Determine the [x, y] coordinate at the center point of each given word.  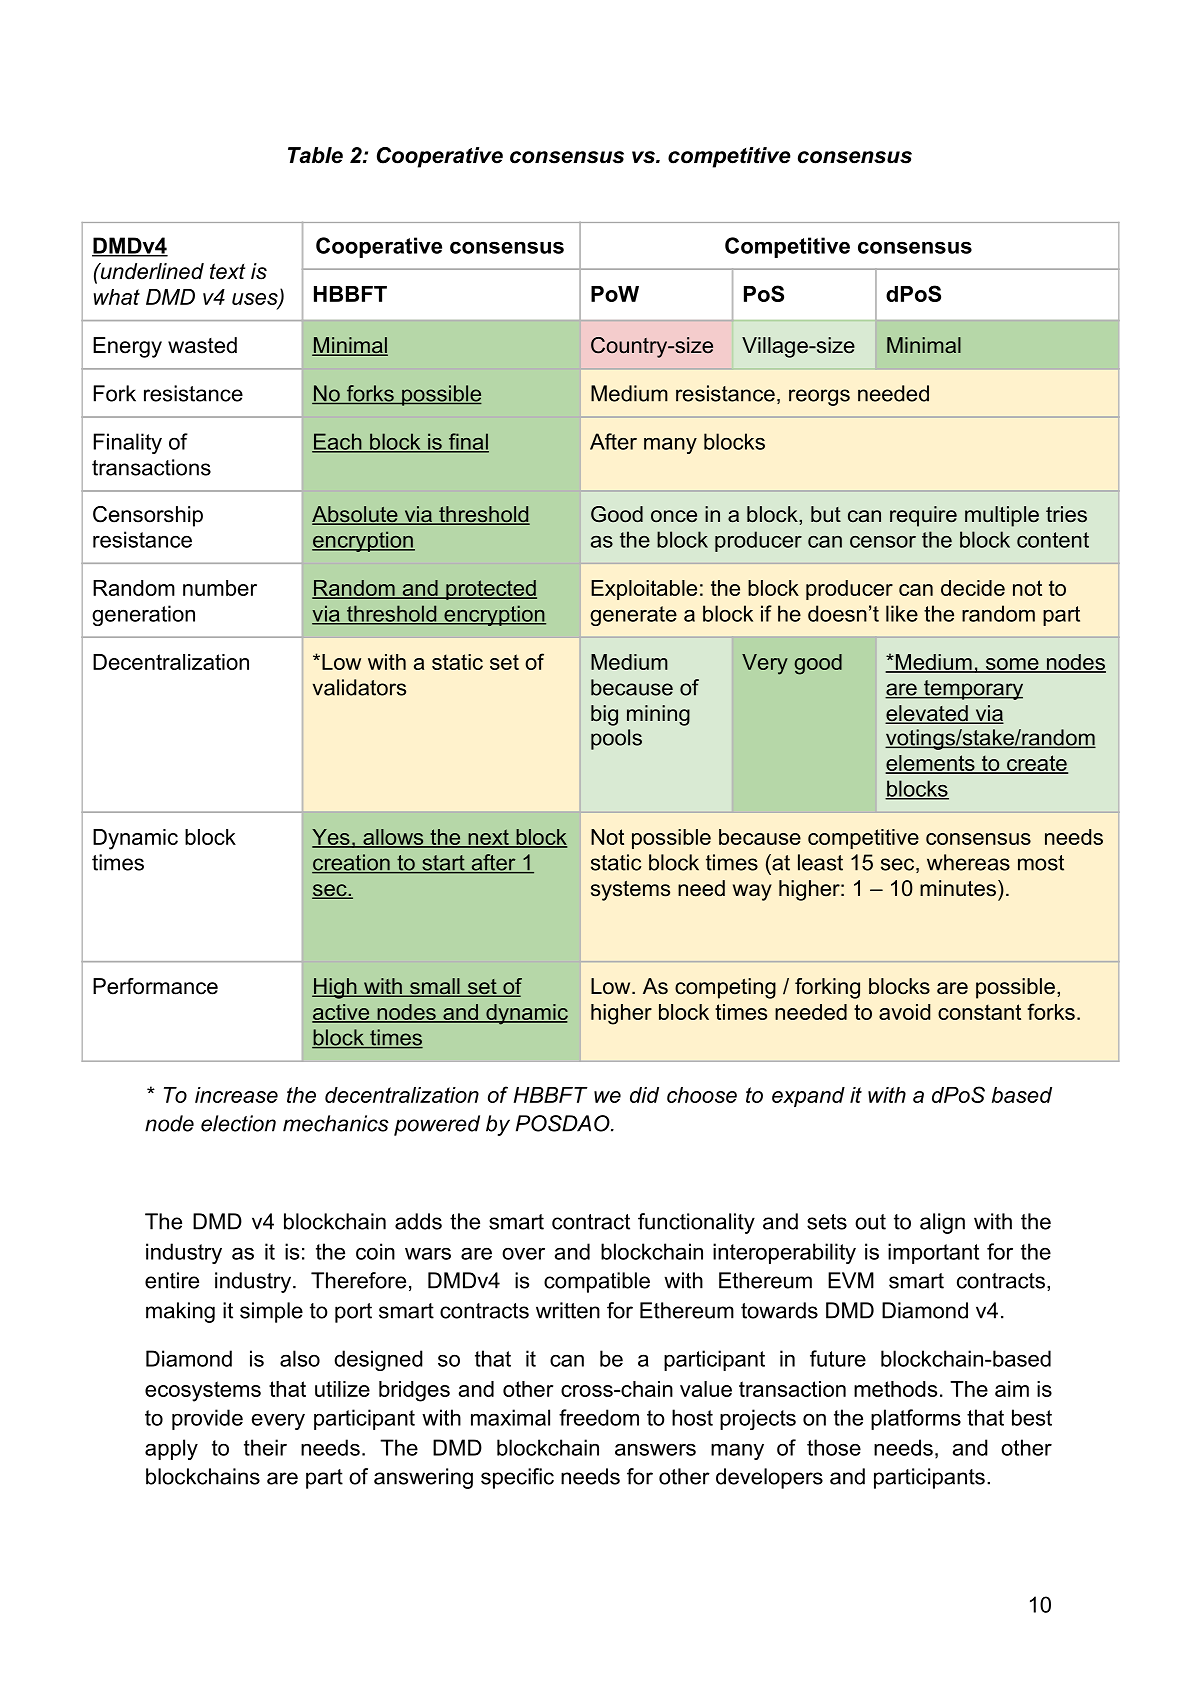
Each [338, 442]
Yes [332, 838]
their [265, 1447]
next [488, 838]
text [227, 271]
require [923, 516]
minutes [958, 888]
